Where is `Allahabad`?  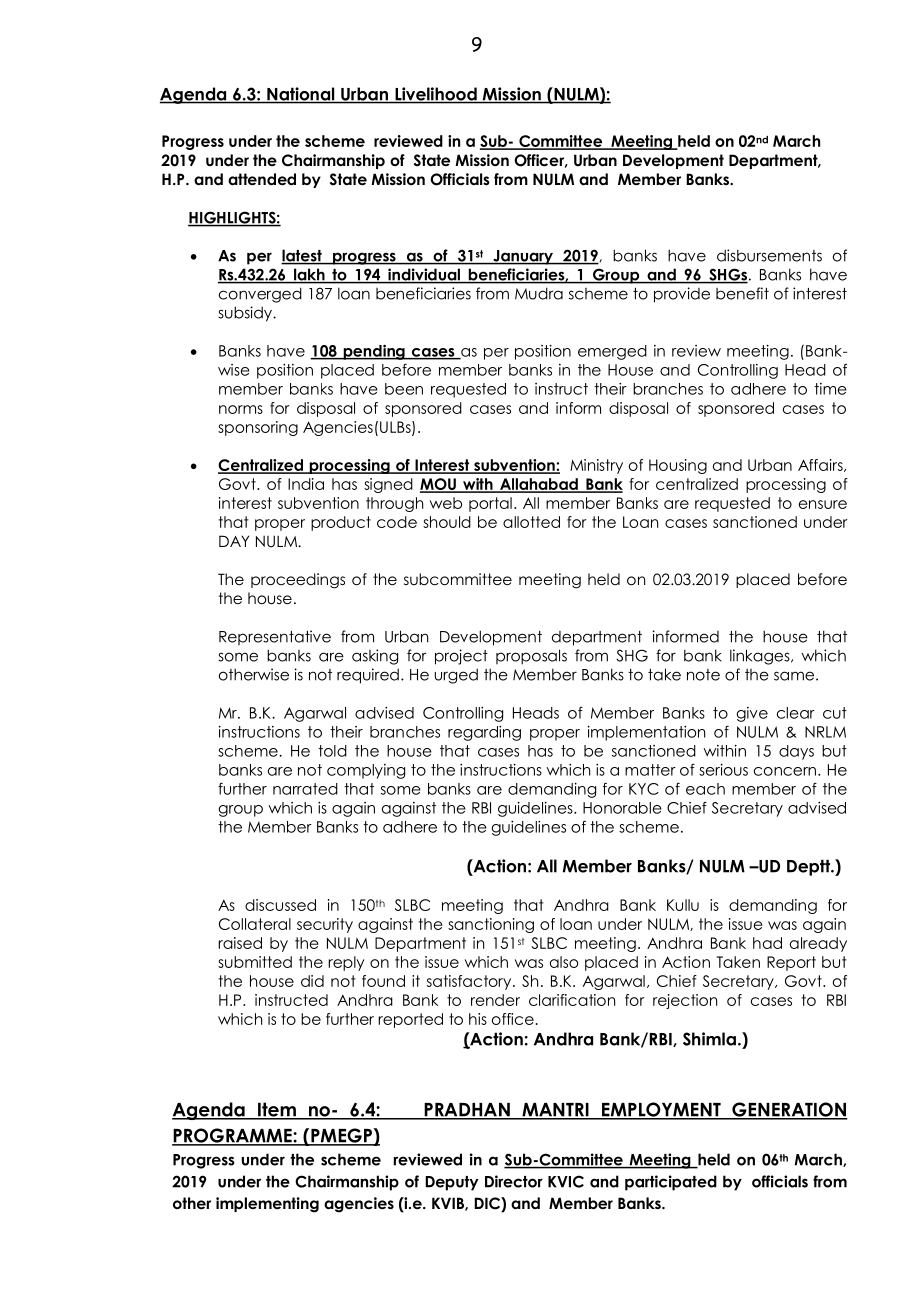
Allahabad is located at coordinates (539, 485).
